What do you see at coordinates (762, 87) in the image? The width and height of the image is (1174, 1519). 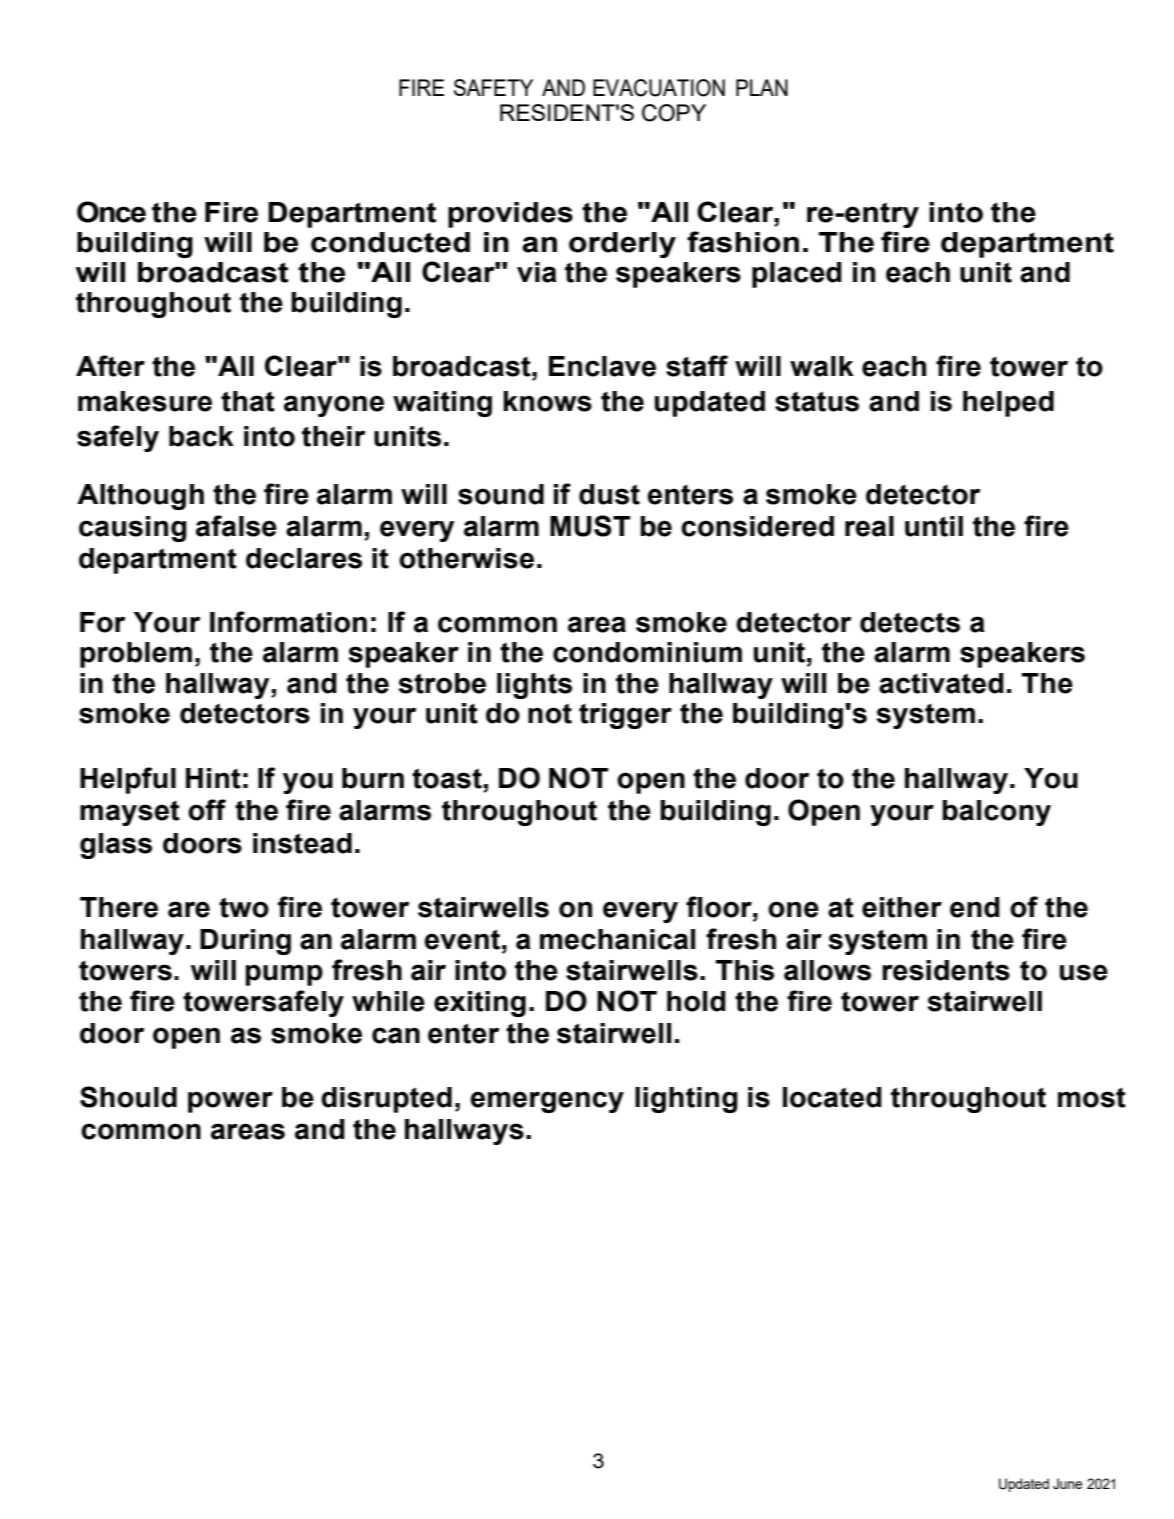 I see `PLAN` at bounding box center [762, 87].
